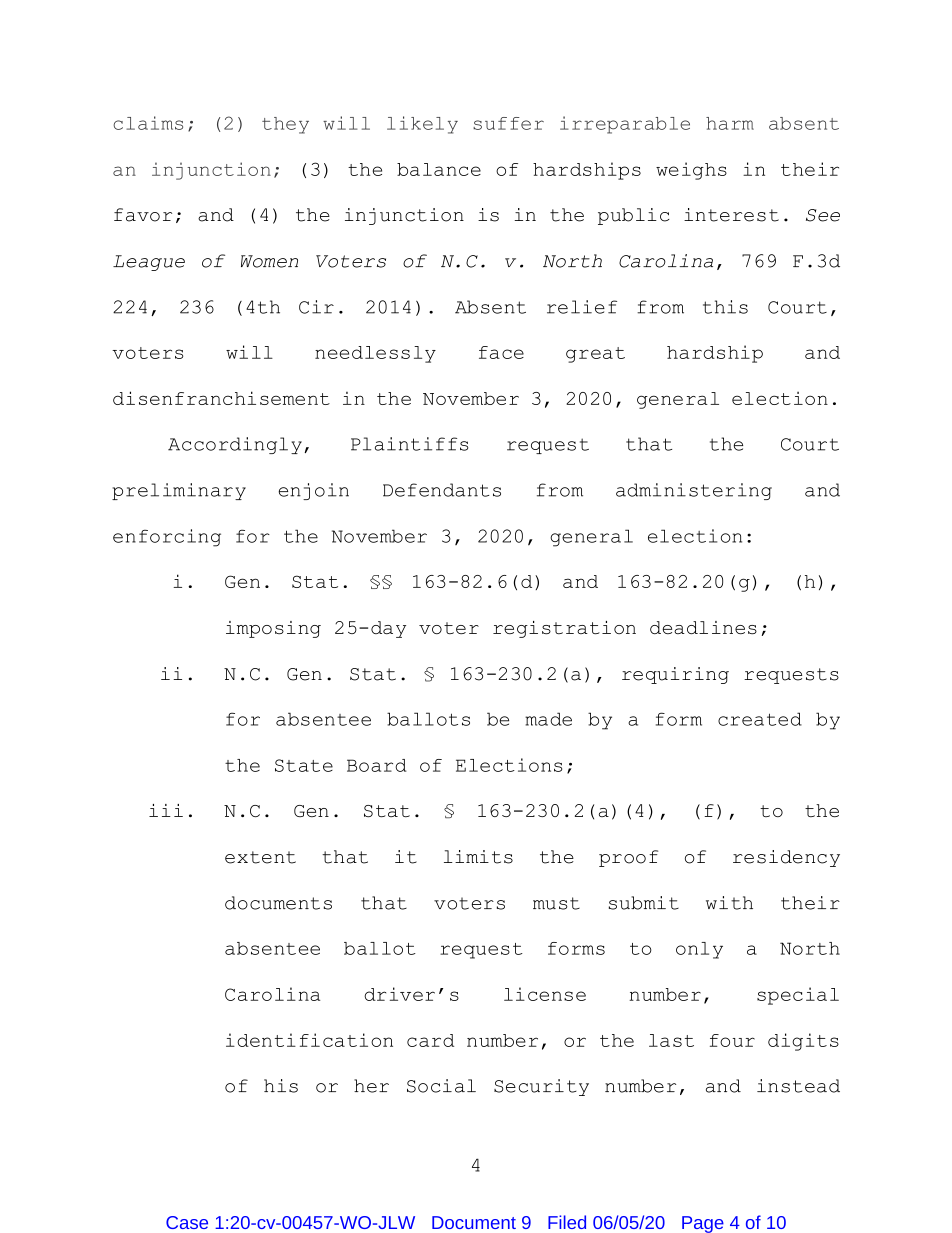 The width and height of the page is (952, 1233). Describe the element at coordinates (567, 1222) in the page. I see `Filed` at that location.
